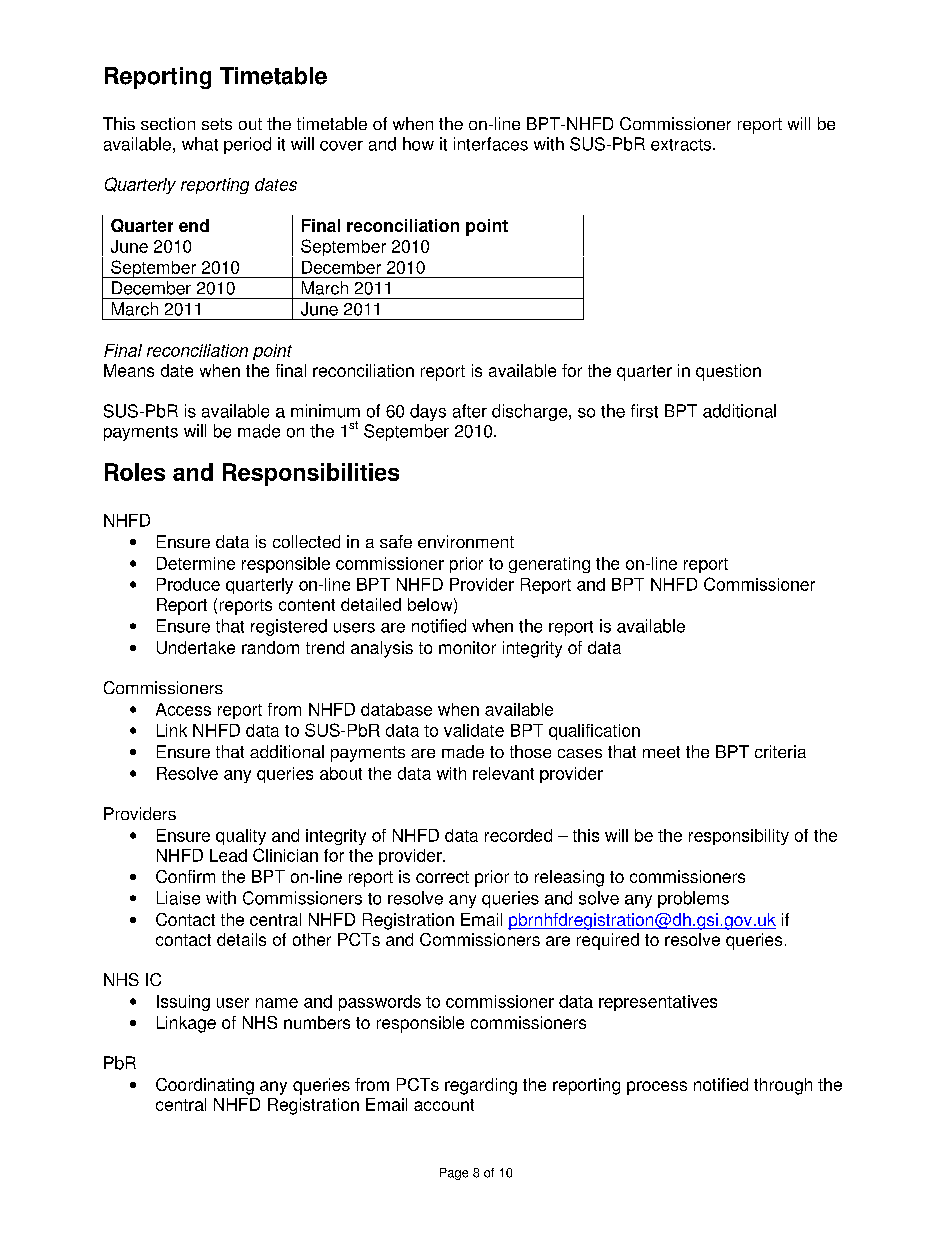  I want to click on quality, so click(241, 837).
